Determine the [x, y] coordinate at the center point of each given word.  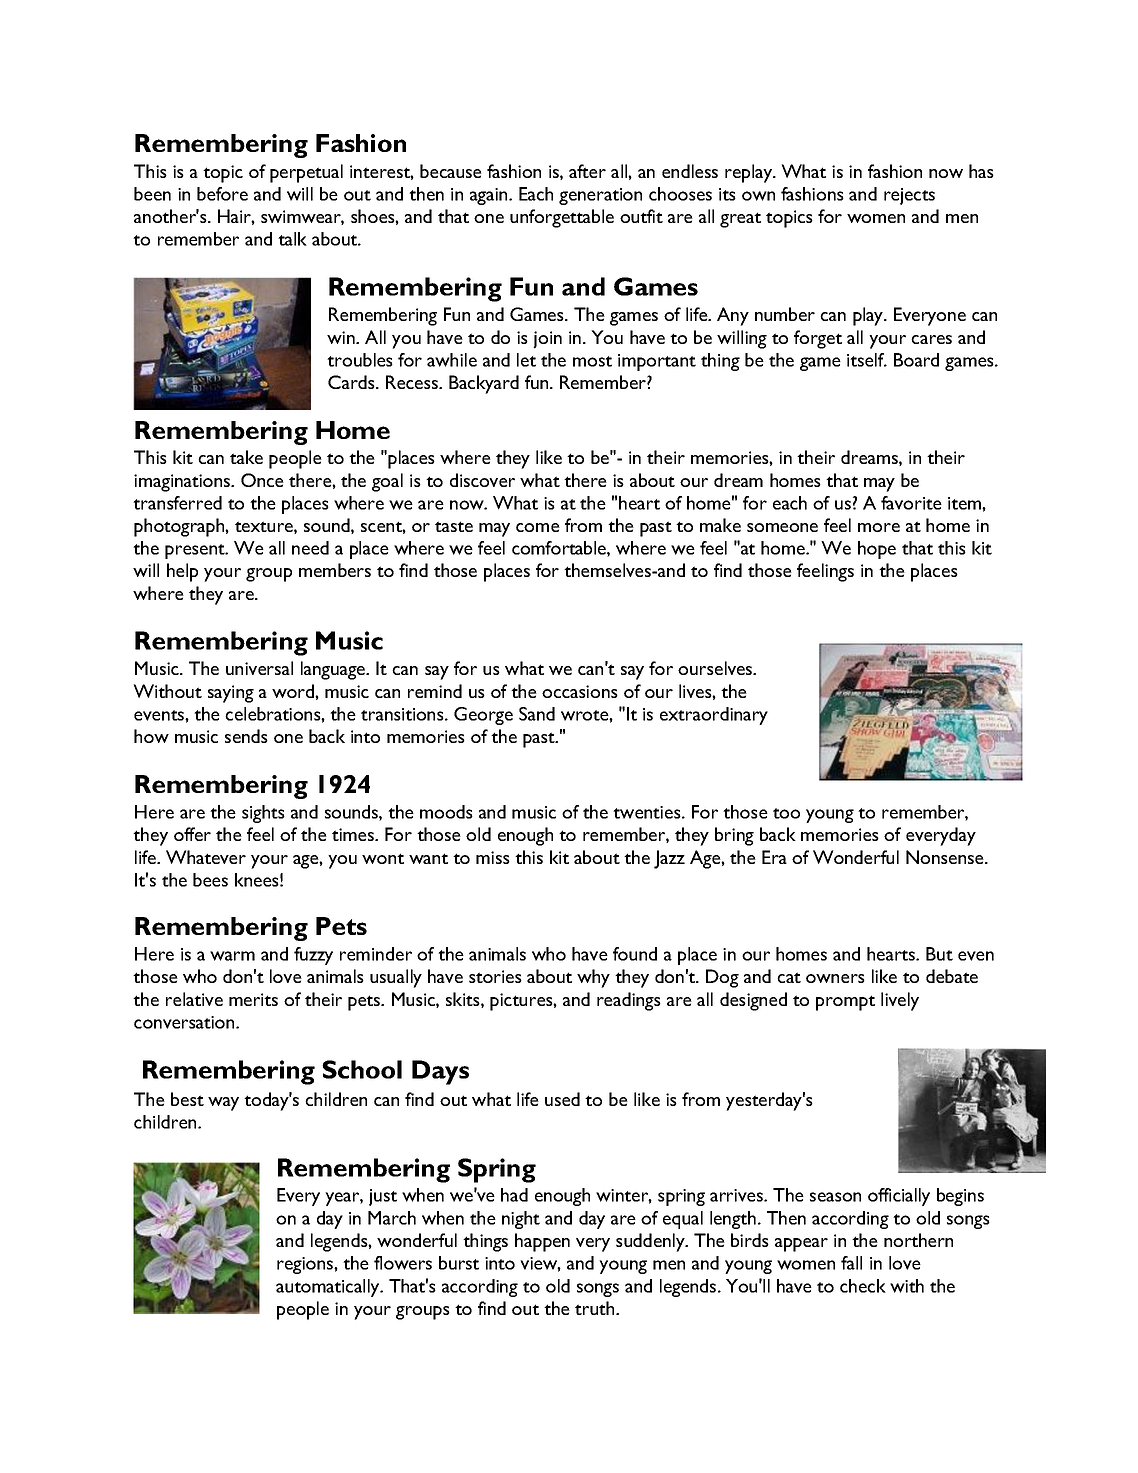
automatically [329, 1288]
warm [232, 956]
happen [542, 1242]
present [196, 551]
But [939, 954]
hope [877, 550]
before [222, 194]
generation [600, 196]
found [635, 954]
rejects [909, 196]
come [538, 527]
